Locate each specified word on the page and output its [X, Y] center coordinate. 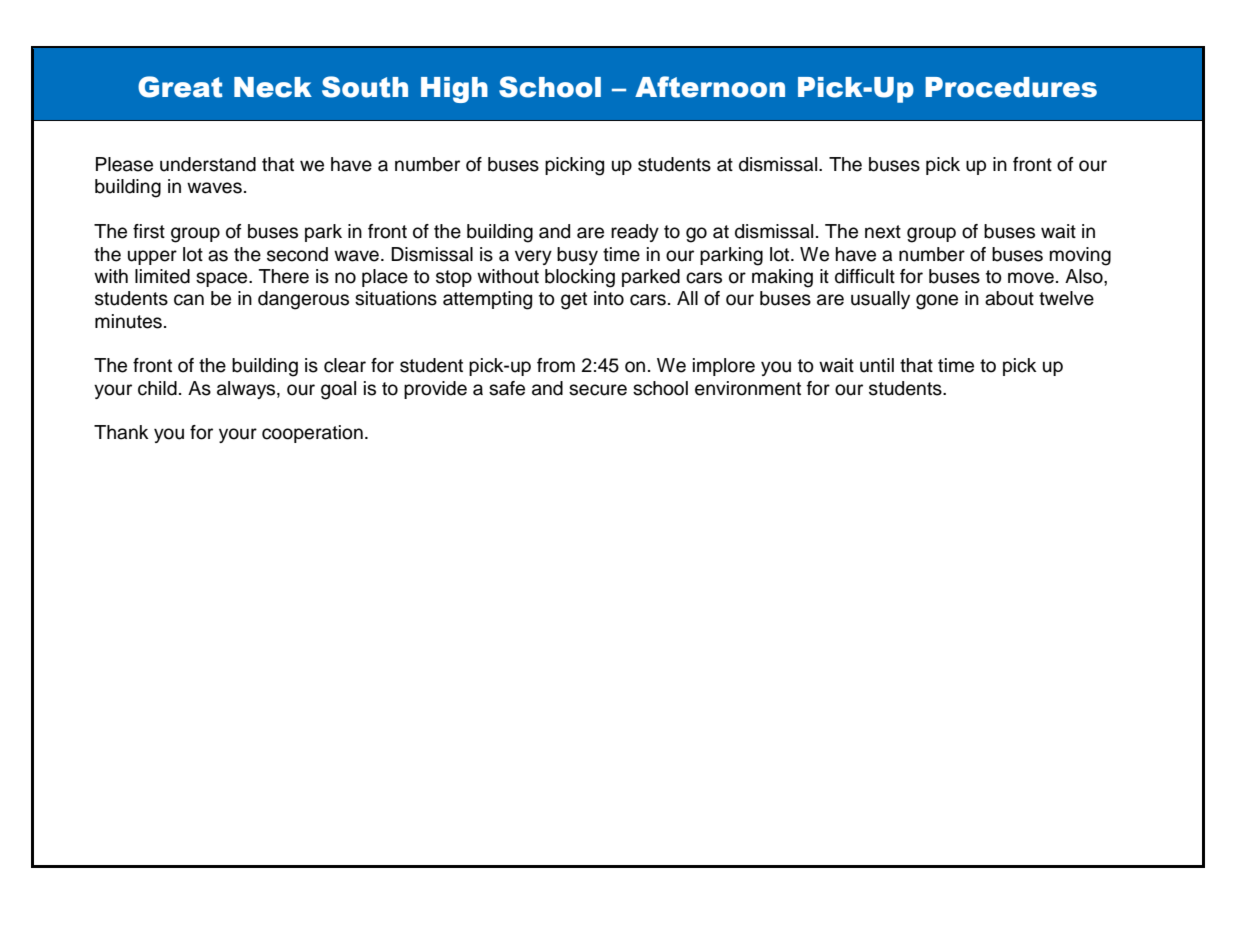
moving [1080, 256]
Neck [273, 87]
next [883, 232]
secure [598, 390]
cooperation [312, 434]
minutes [128, 321]
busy [577, 256]
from [556, 365]
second [297, 254]
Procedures [1011, 87]
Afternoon [710, 87]
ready [635, 233]
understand [208, 164]
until [877, 365]
